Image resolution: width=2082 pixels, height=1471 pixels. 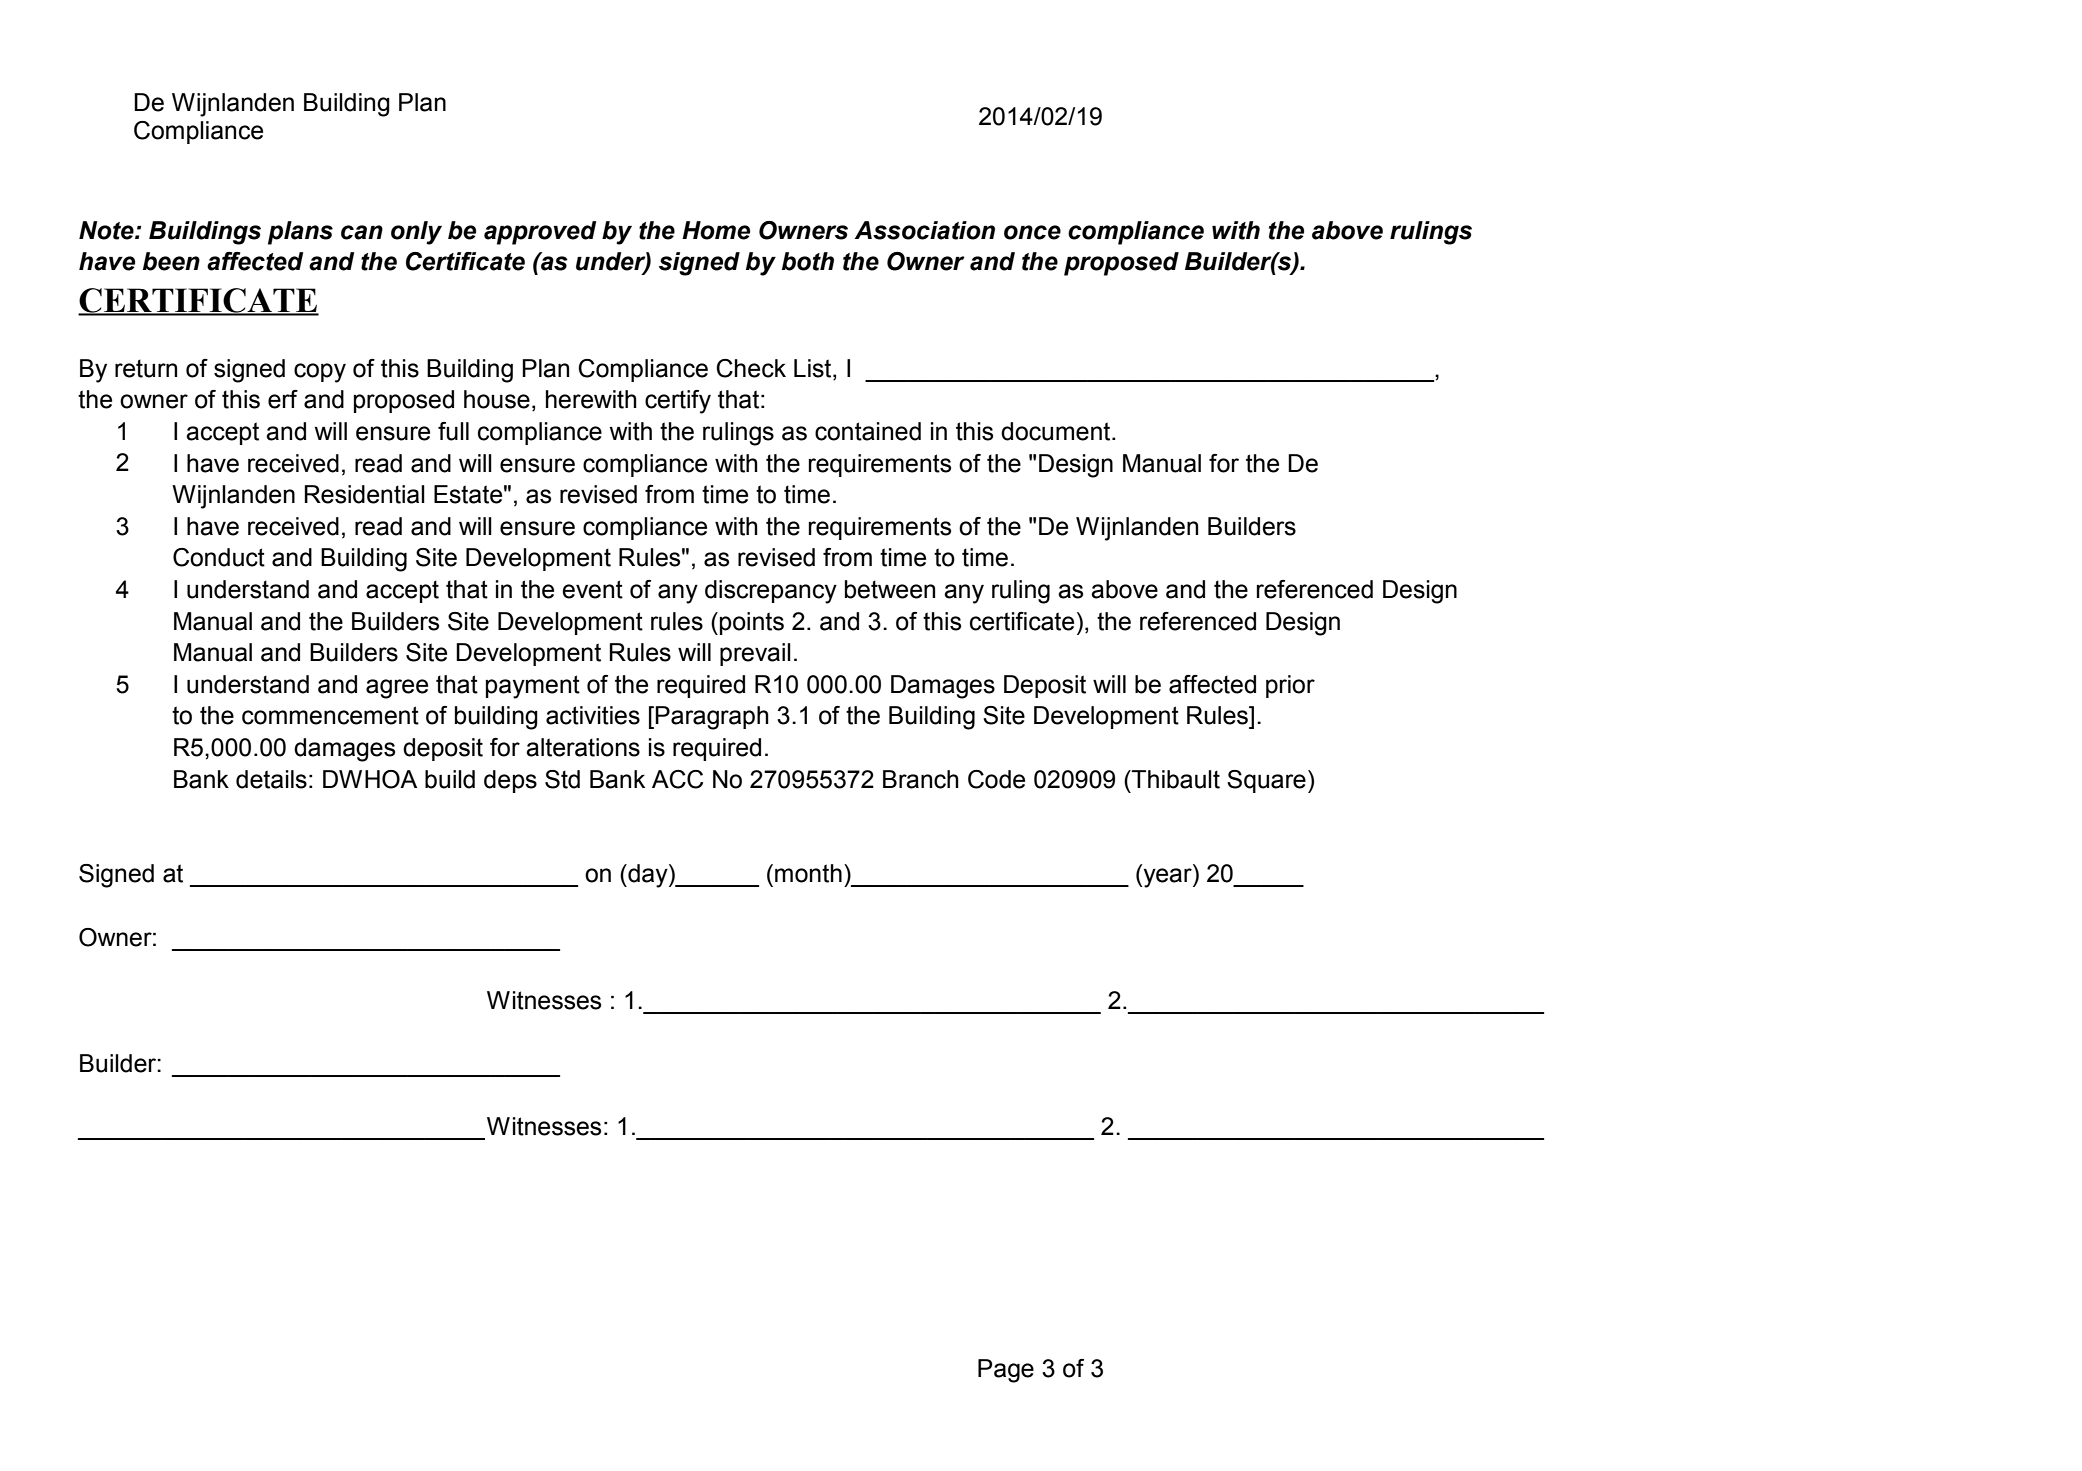 I want to click on Code, so click(x=996, y=779).
